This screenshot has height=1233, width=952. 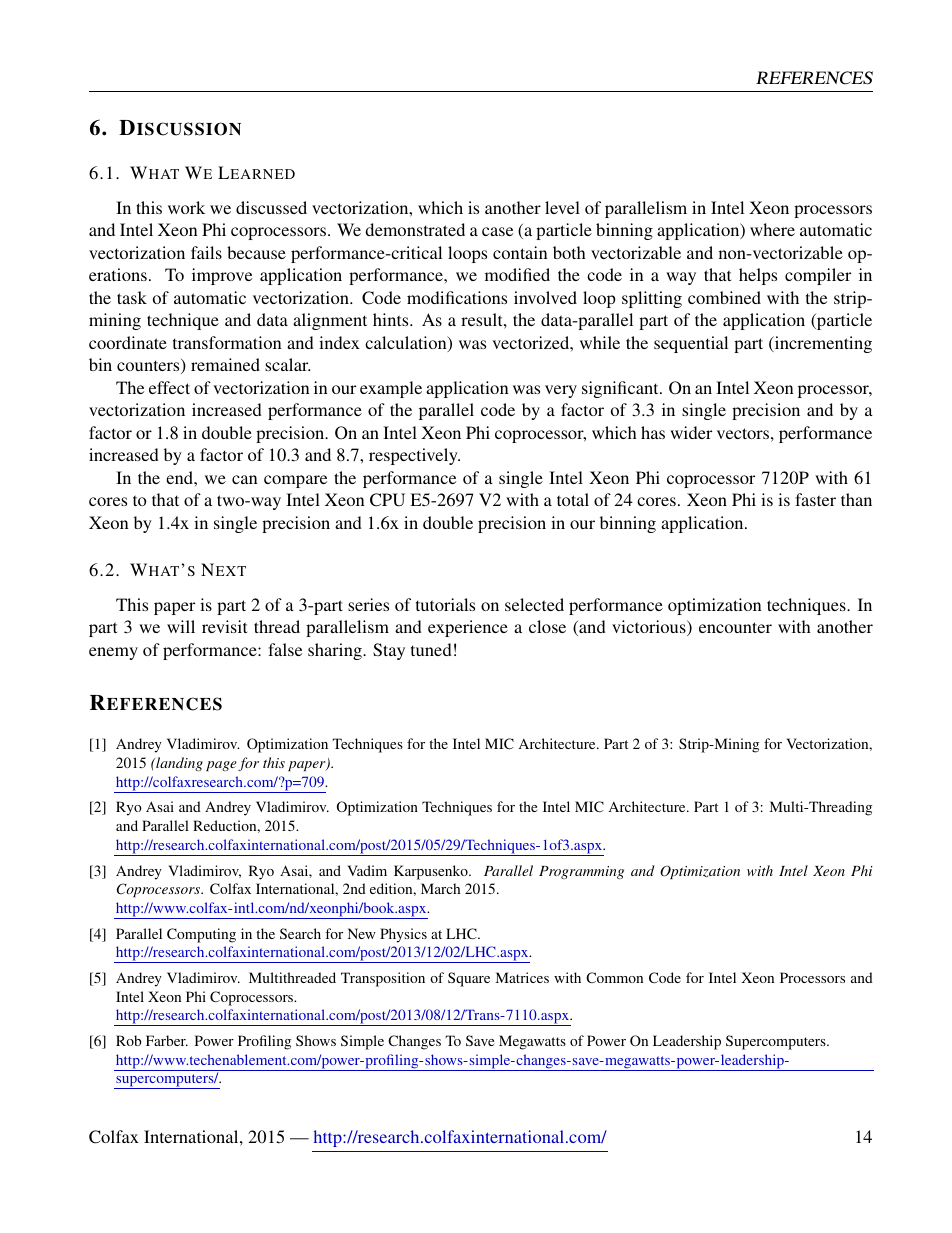 I want to click on Common, so click(x=614, y=977).
